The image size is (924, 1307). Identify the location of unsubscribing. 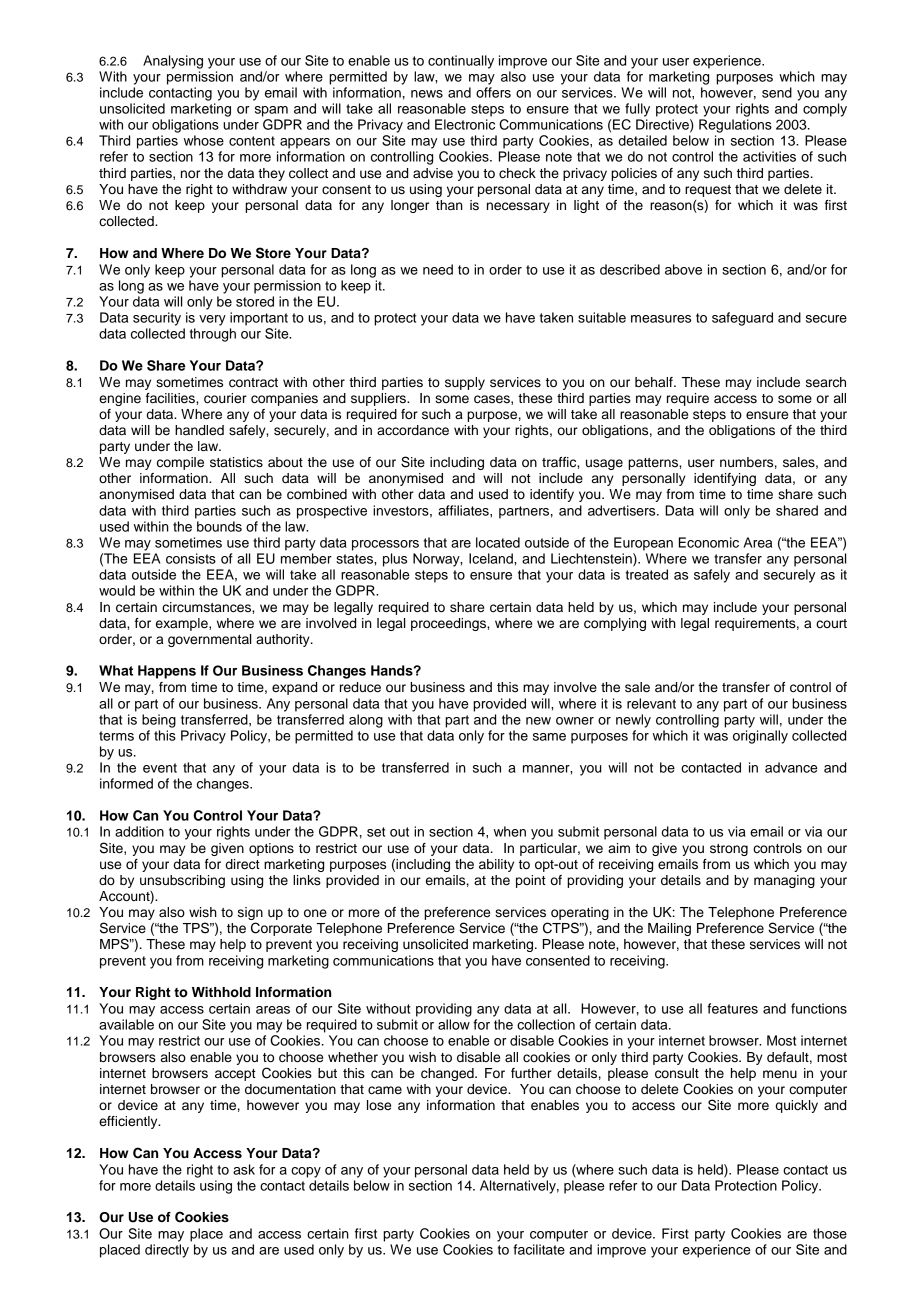
(182, 881).
